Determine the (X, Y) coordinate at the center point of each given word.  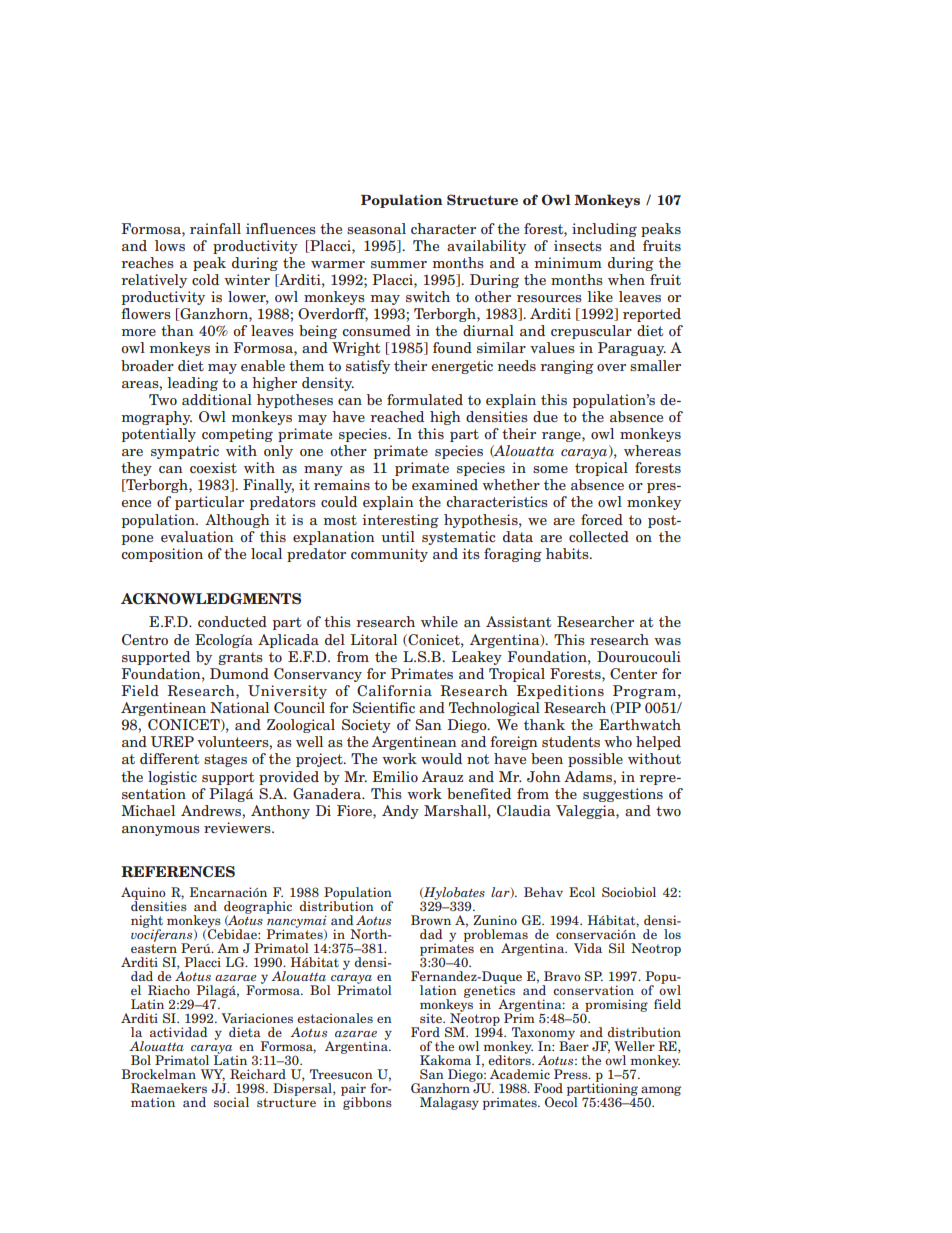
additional (217, 399)
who (618, 741)
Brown (431, 920)
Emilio (395, 776)
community (389, 555)
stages (225, 760)
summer (399, 264)
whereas (652, 450)
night (147, 922)
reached (397, 416)
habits (568, 553)
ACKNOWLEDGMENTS (211, 599)
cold (205, 279)
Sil (617, 948)
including (604, 230)
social (231, 1102)
